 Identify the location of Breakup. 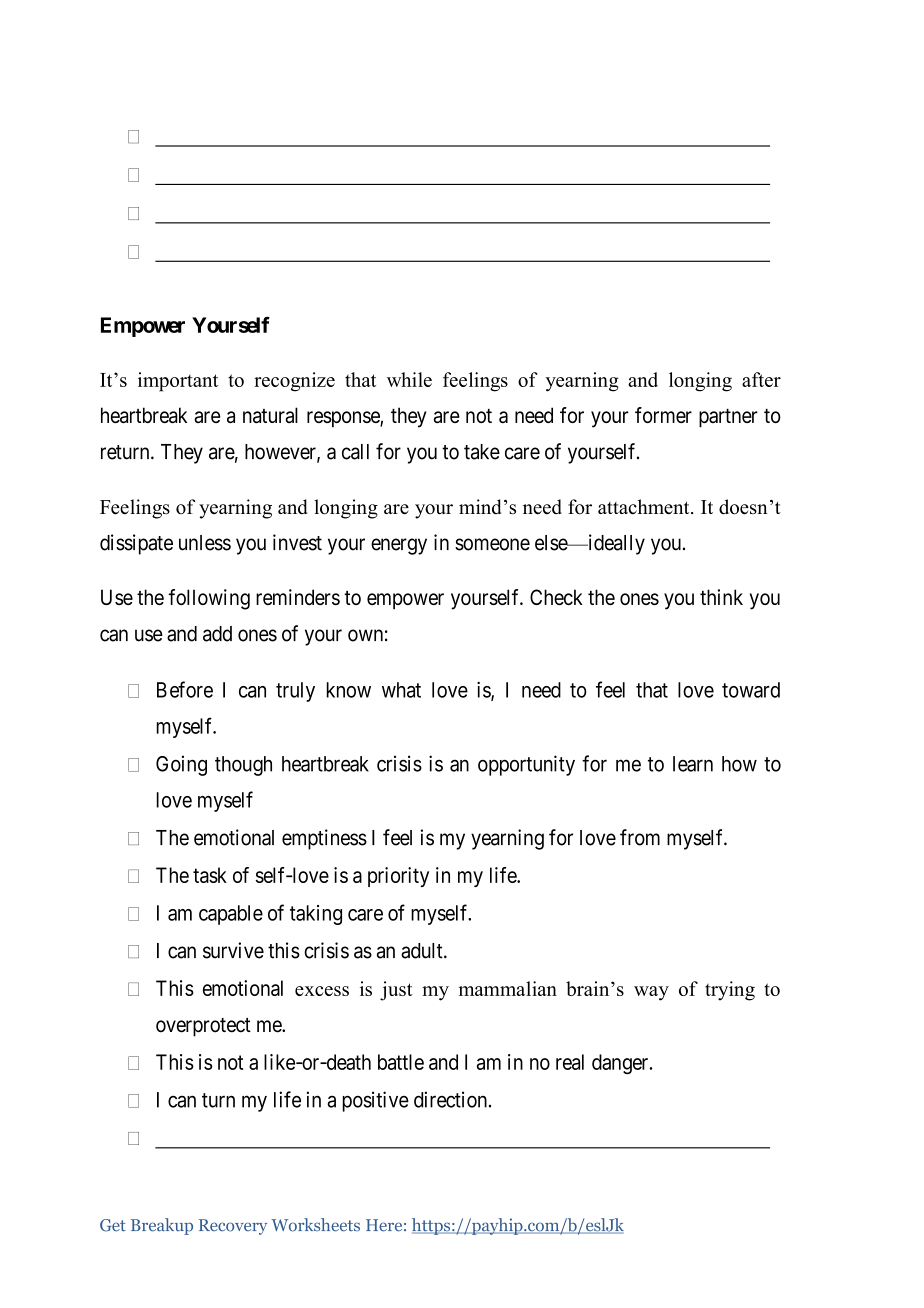
(162, 1226).
